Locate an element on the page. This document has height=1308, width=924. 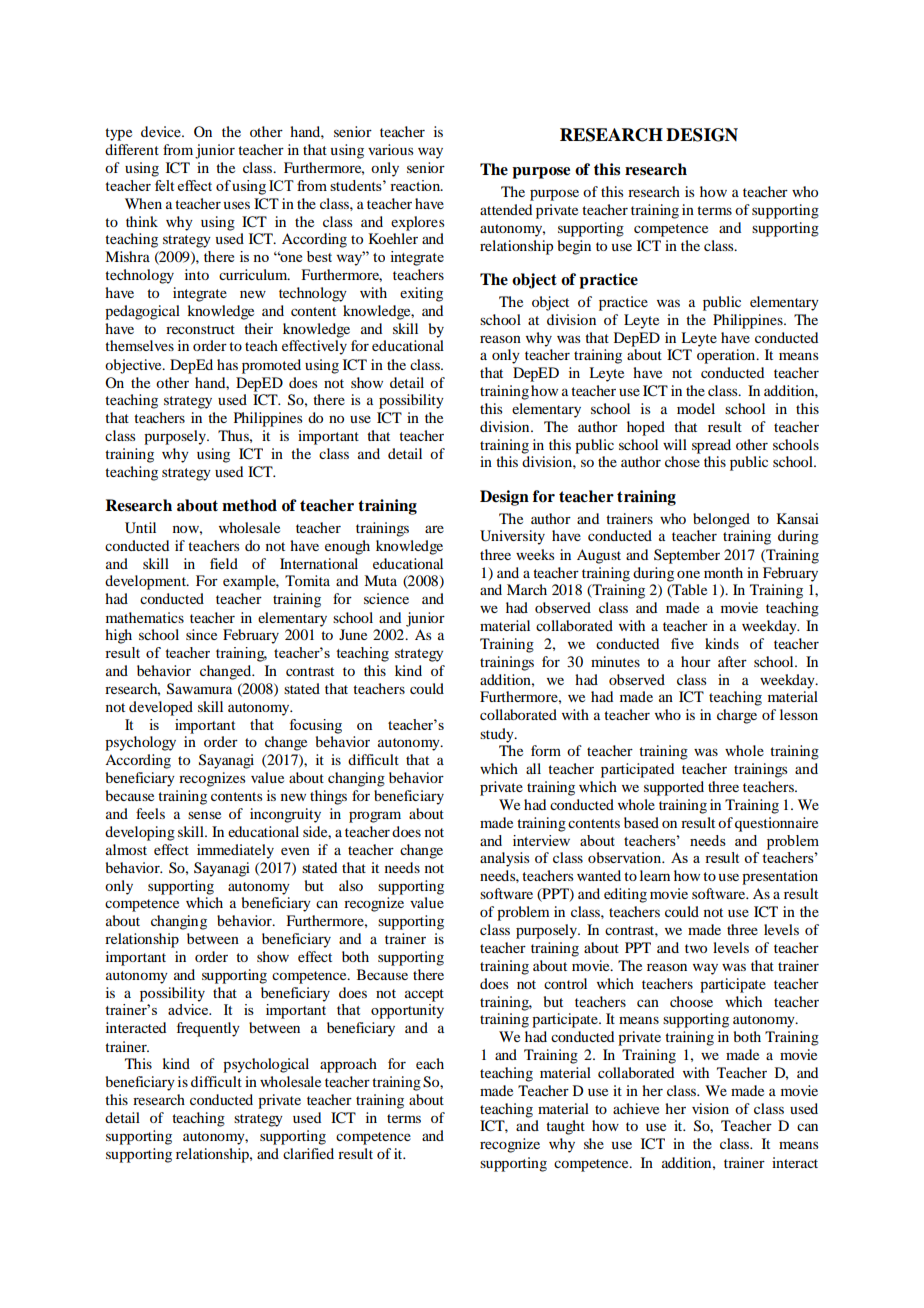
felt is located at coordinates (164, 185).
